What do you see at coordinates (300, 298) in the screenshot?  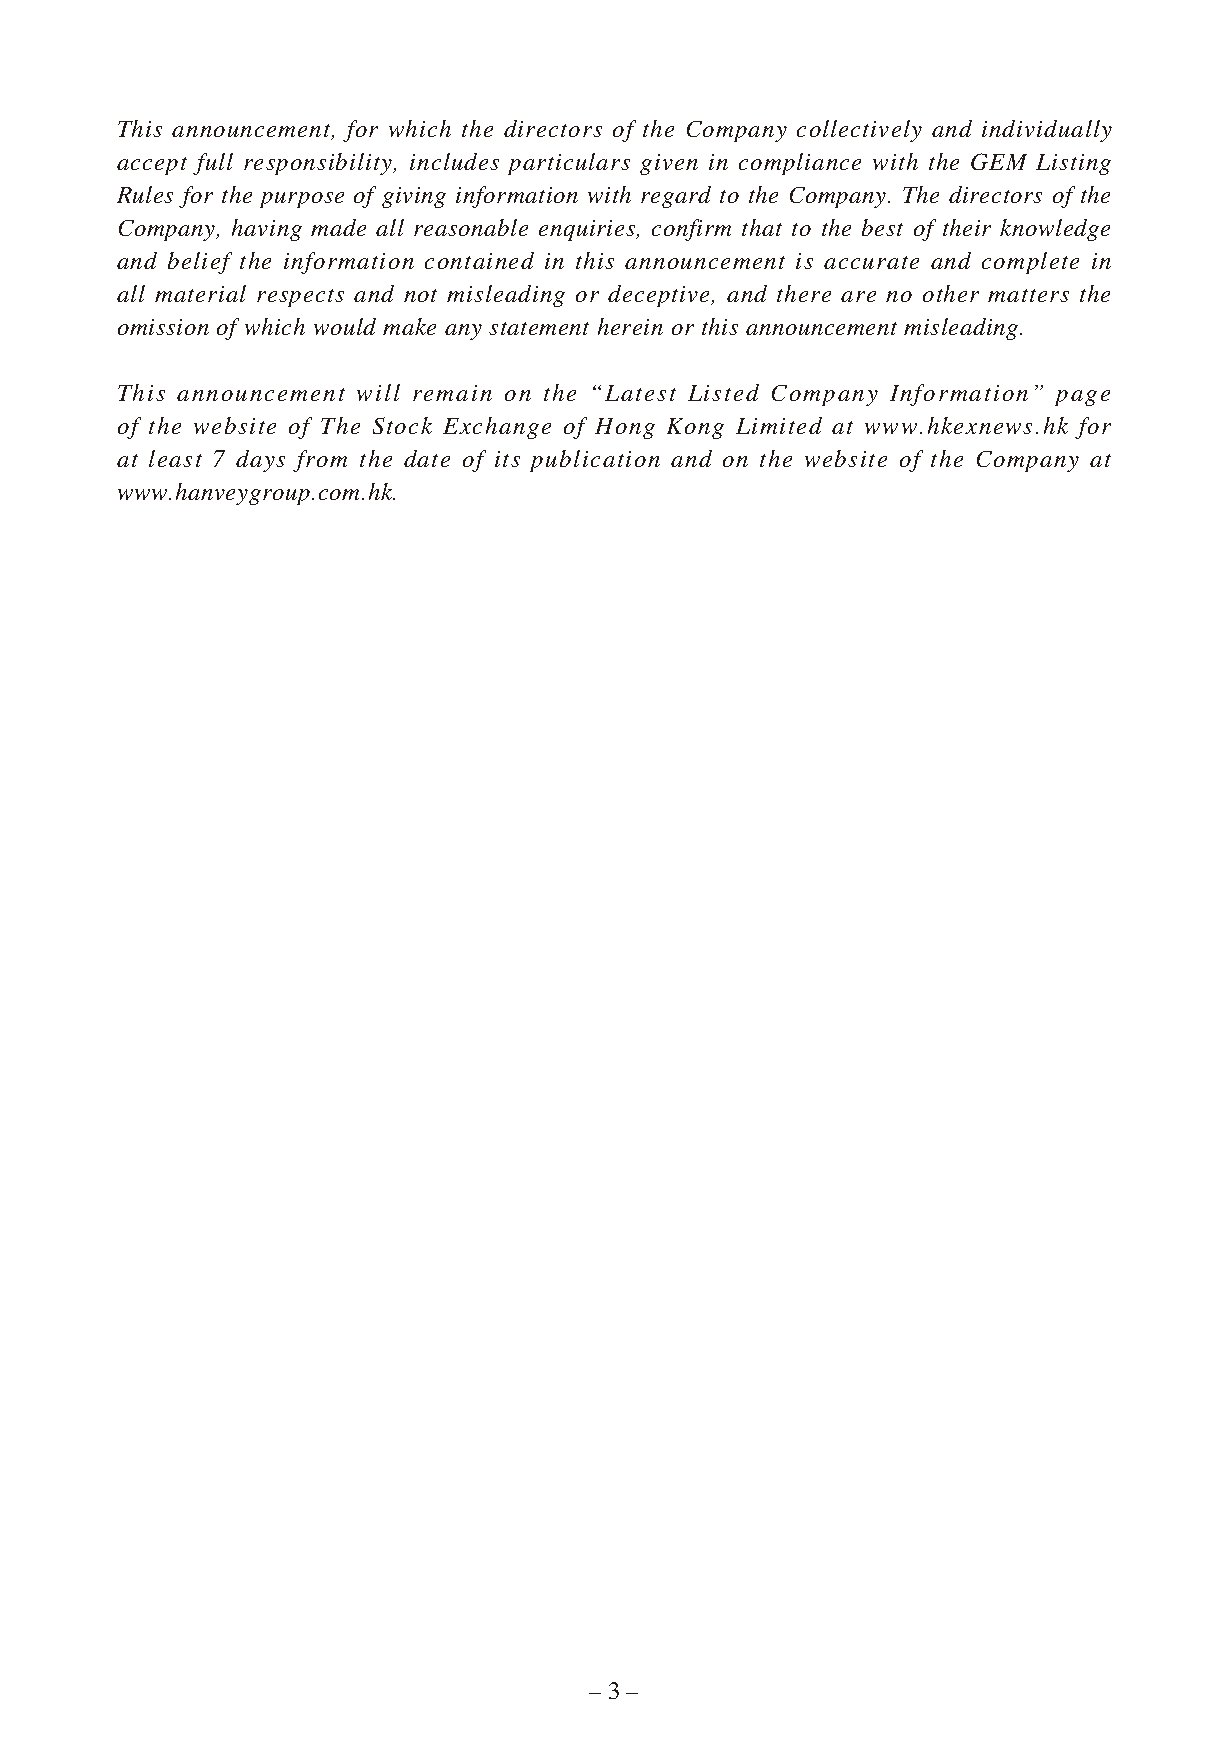 I see `respects` at bounding box center [300, 298].
